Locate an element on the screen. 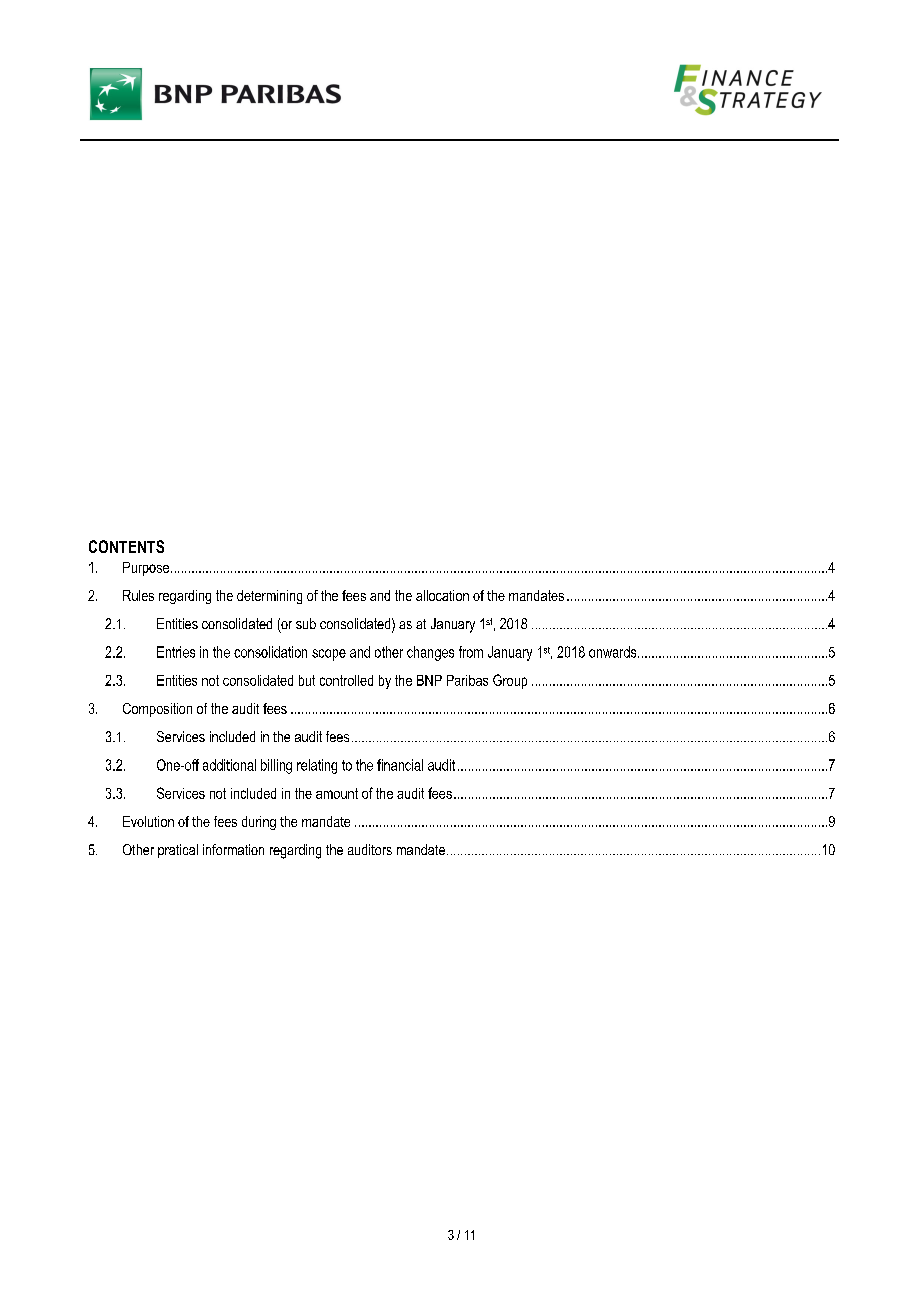  allocation is located at coordinates (442, 595).
